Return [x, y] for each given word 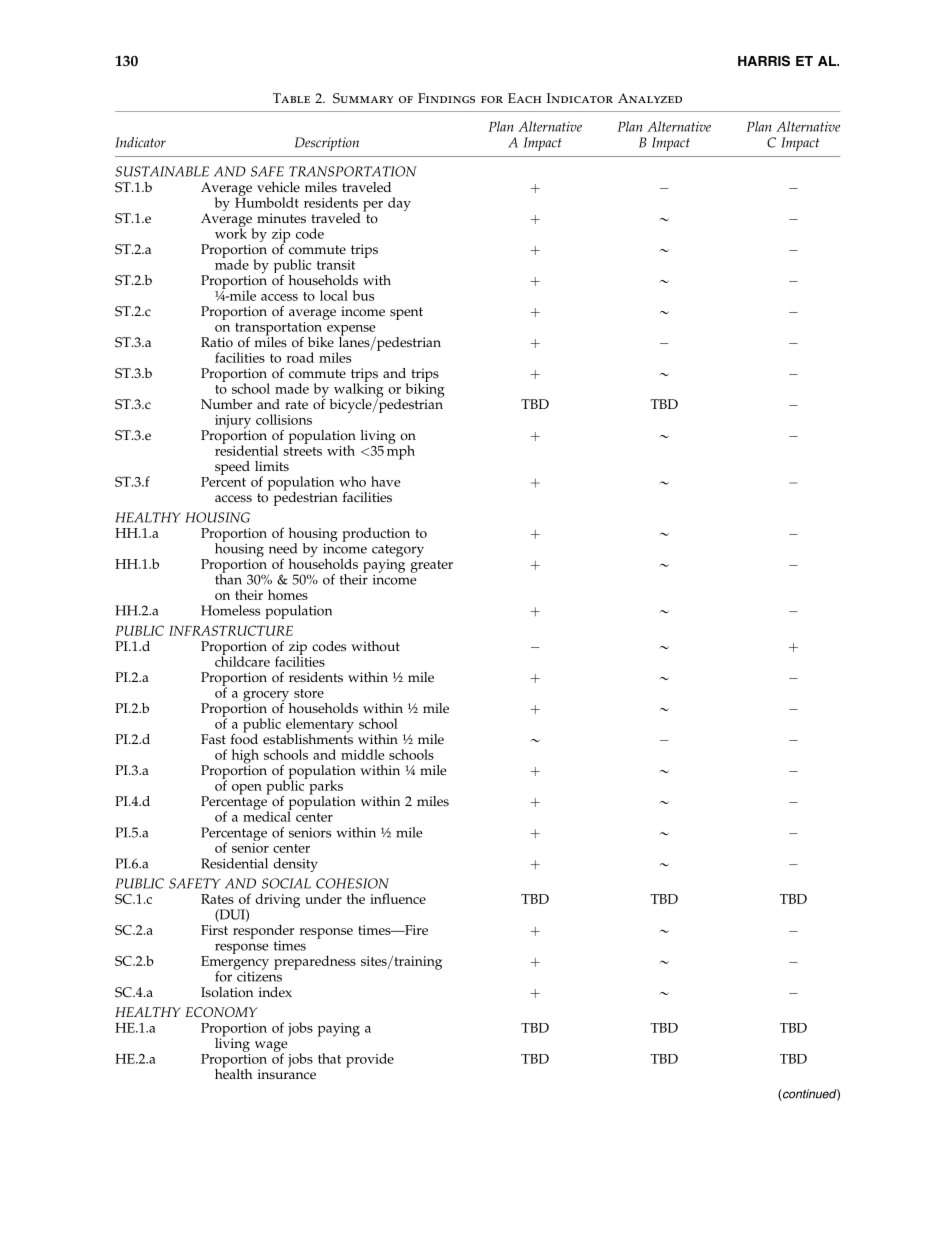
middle [363, 754]
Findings [446, 98]
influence [398, 898]
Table [291, 98]
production [376, 535]
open [247, 789]
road [300, 357]
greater [431, 566]
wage [271, 1047]
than [228, 578]
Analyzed [650, 98]
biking [425, 390]
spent [406, 313]
